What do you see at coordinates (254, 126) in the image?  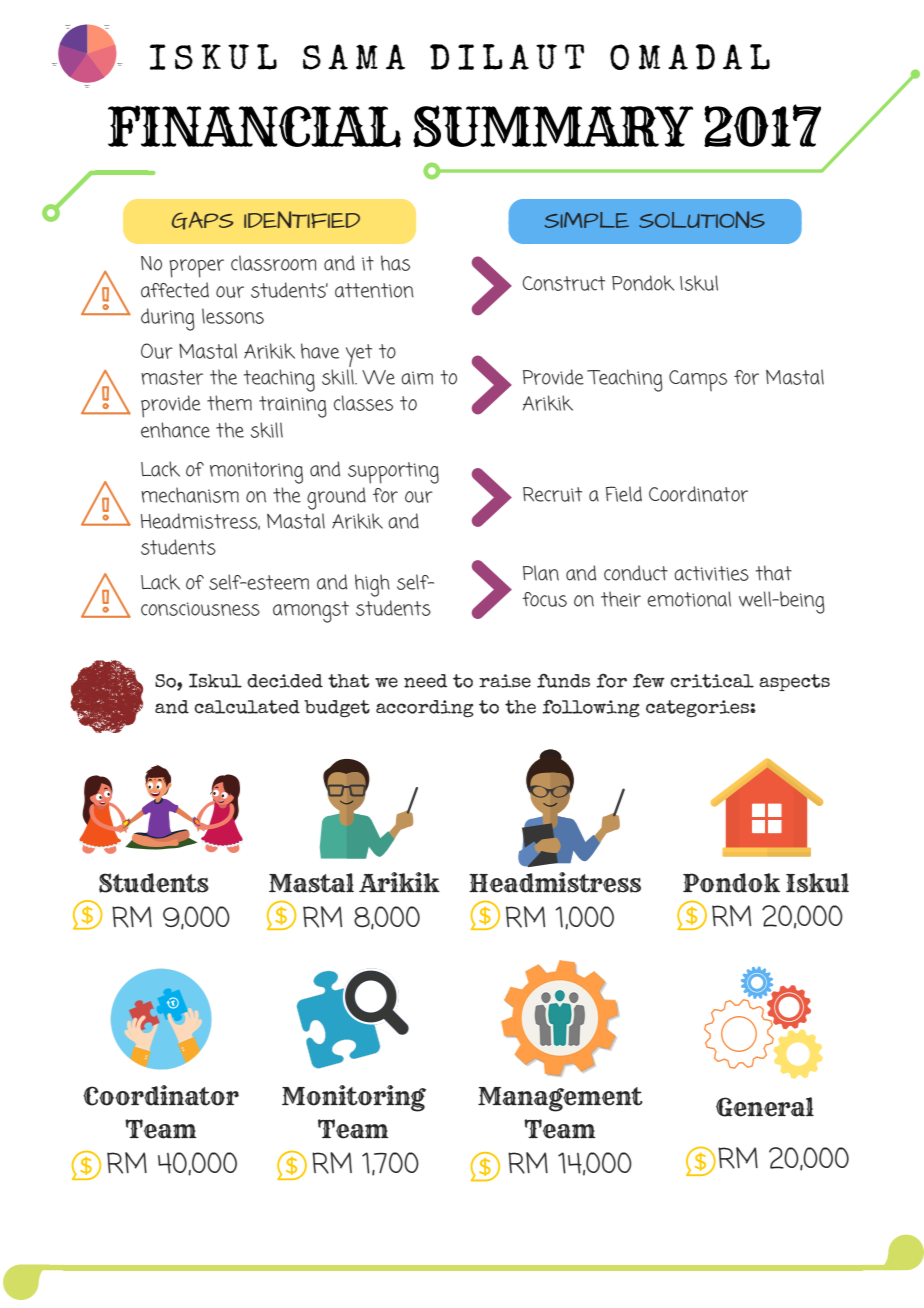 I see `FINANCIAL` at bounding box center [254, 126].
